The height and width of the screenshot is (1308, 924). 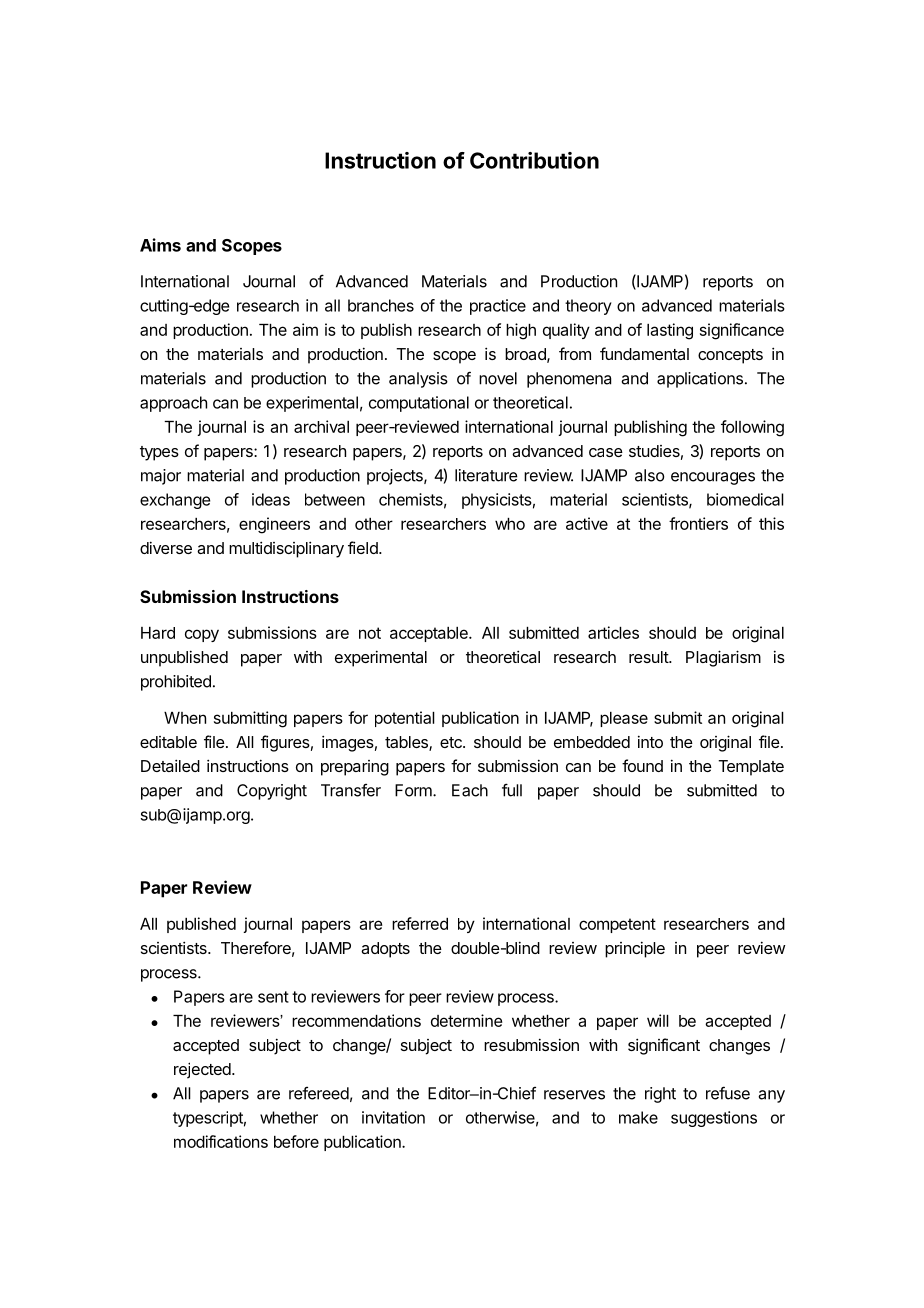 What do you see at coordinates (714, 1119) in the screenshot?
I see `suggestions` at bounding box center [714, 1119].
